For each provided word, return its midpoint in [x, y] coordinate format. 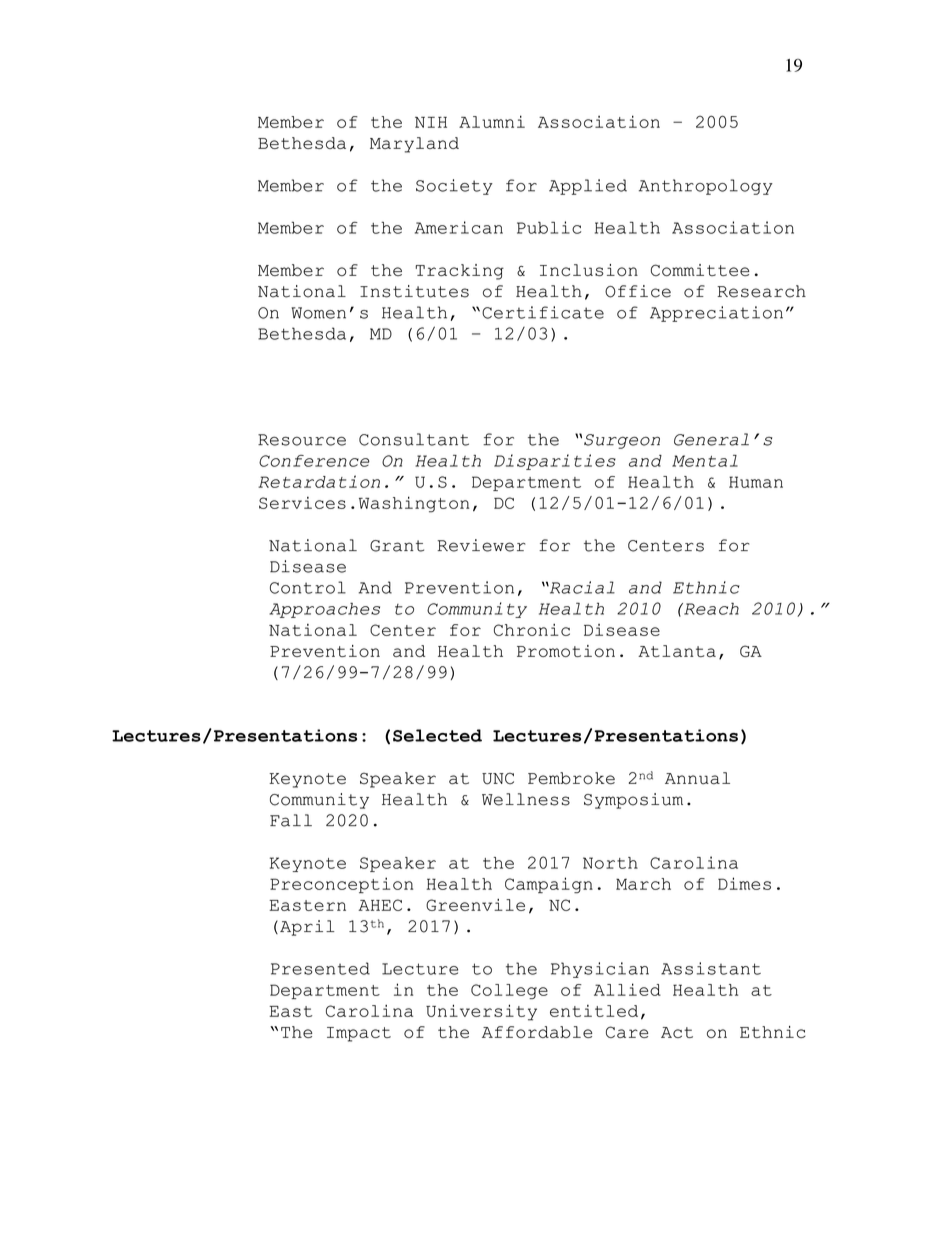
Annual [697, 778]
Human [756, 482]
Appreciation [716, 314]
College [509, 991]
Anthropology [706, 187]
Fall [291, 820]
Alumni [492, 121]
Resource [302, 440]
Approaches [324, 610]
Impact [359, 1034]
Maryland [414, 145]
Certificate [543, 312]
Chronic [532, 630]
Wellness [526, 799]
